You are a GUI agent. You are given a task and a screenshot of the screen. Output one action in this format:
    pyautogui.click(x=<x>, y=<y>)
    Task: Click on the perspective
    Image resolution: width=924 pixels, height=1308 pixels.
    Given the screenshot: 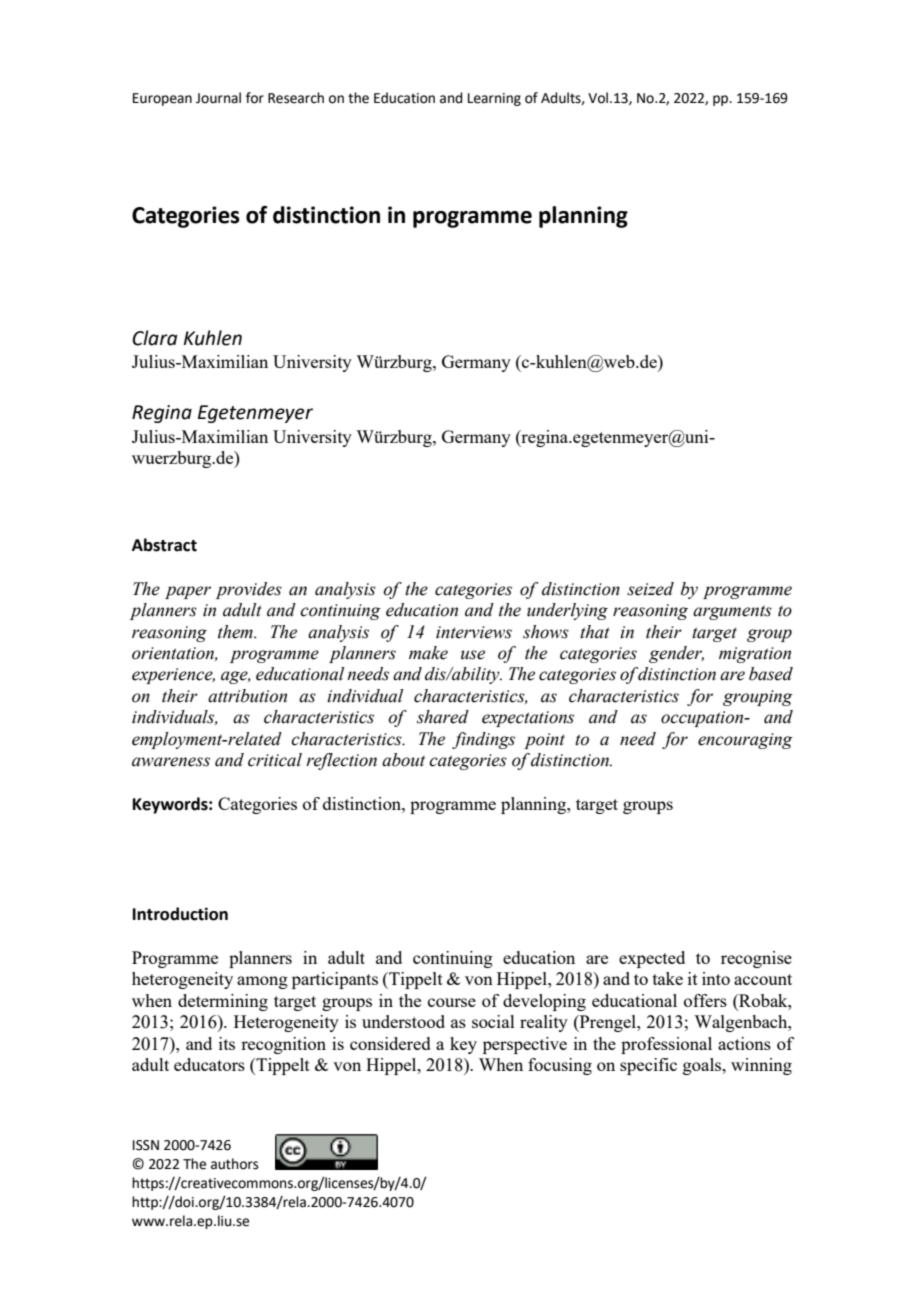 What is the action you would take?
    pyautogui.click(x=525, y=1045)
